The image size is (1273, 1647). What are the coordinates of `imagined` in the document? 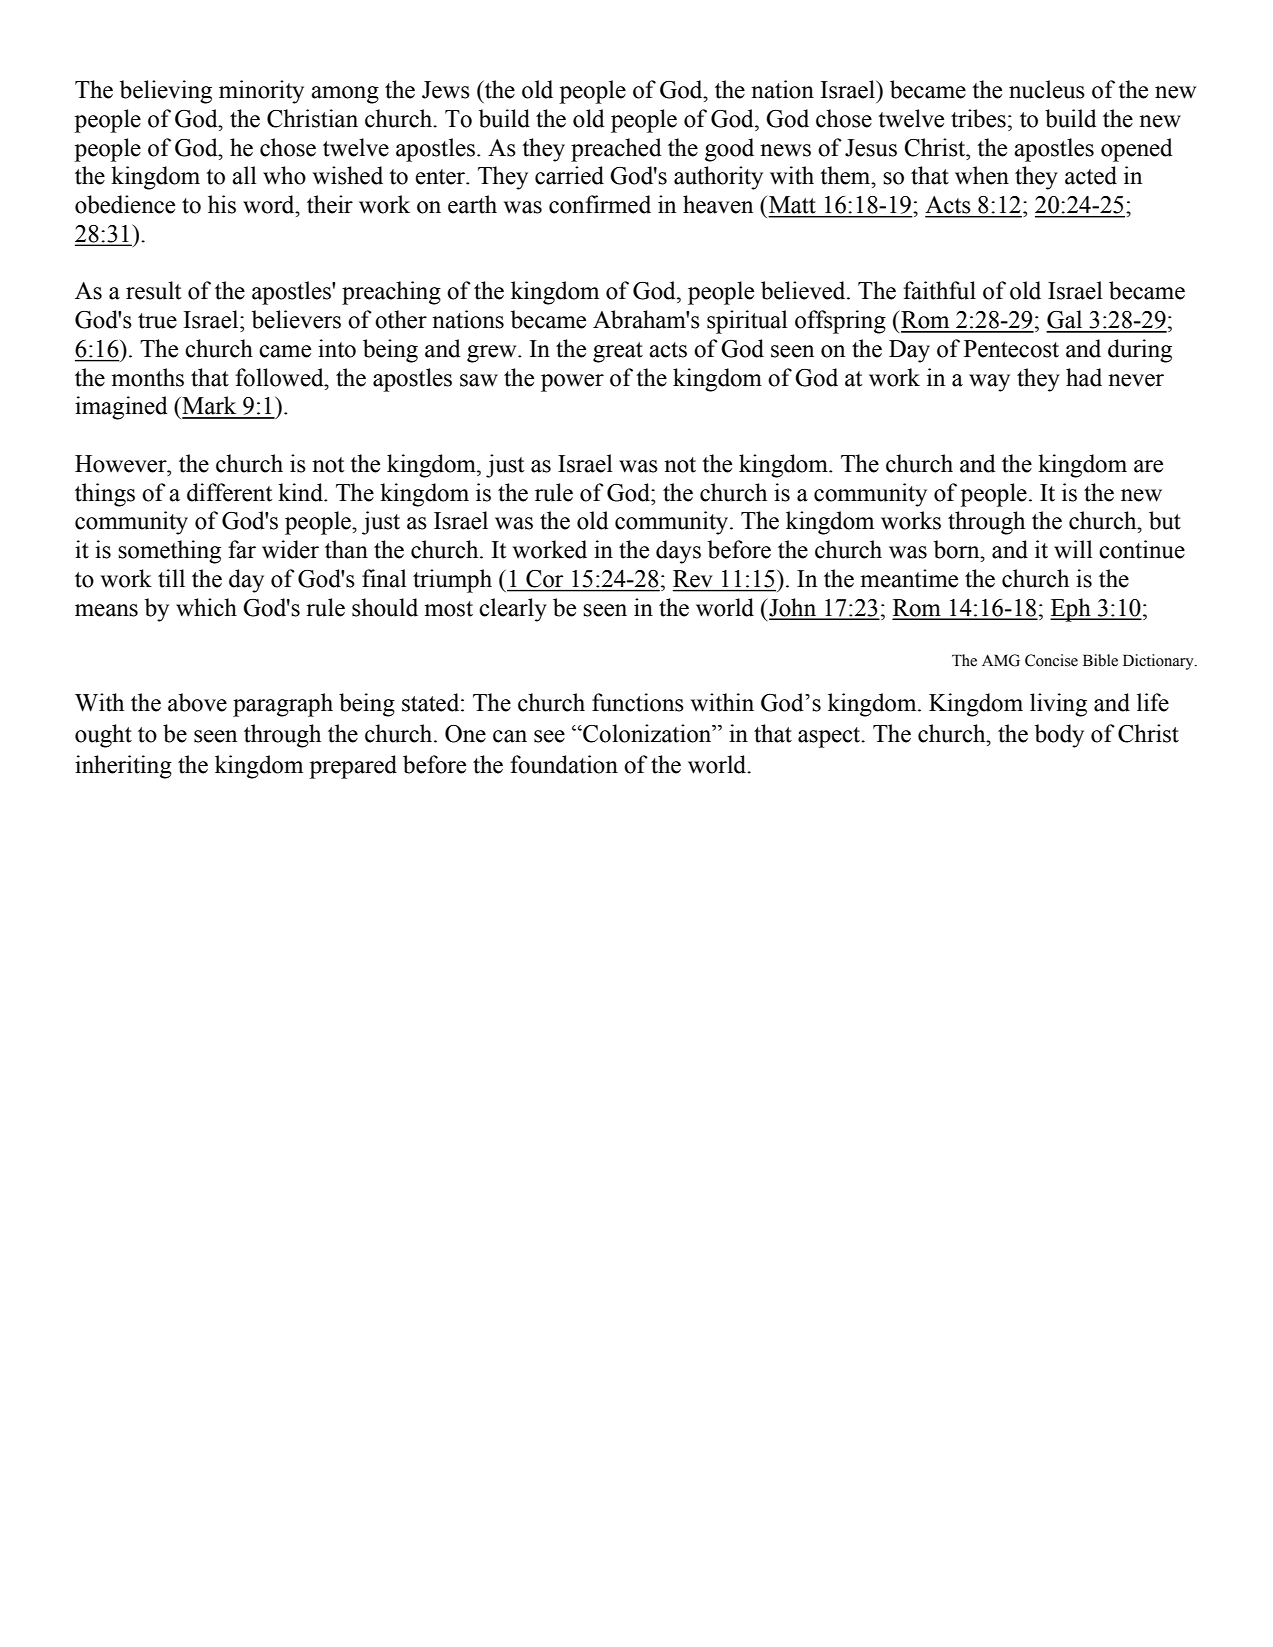 It's located at (121, 408).
